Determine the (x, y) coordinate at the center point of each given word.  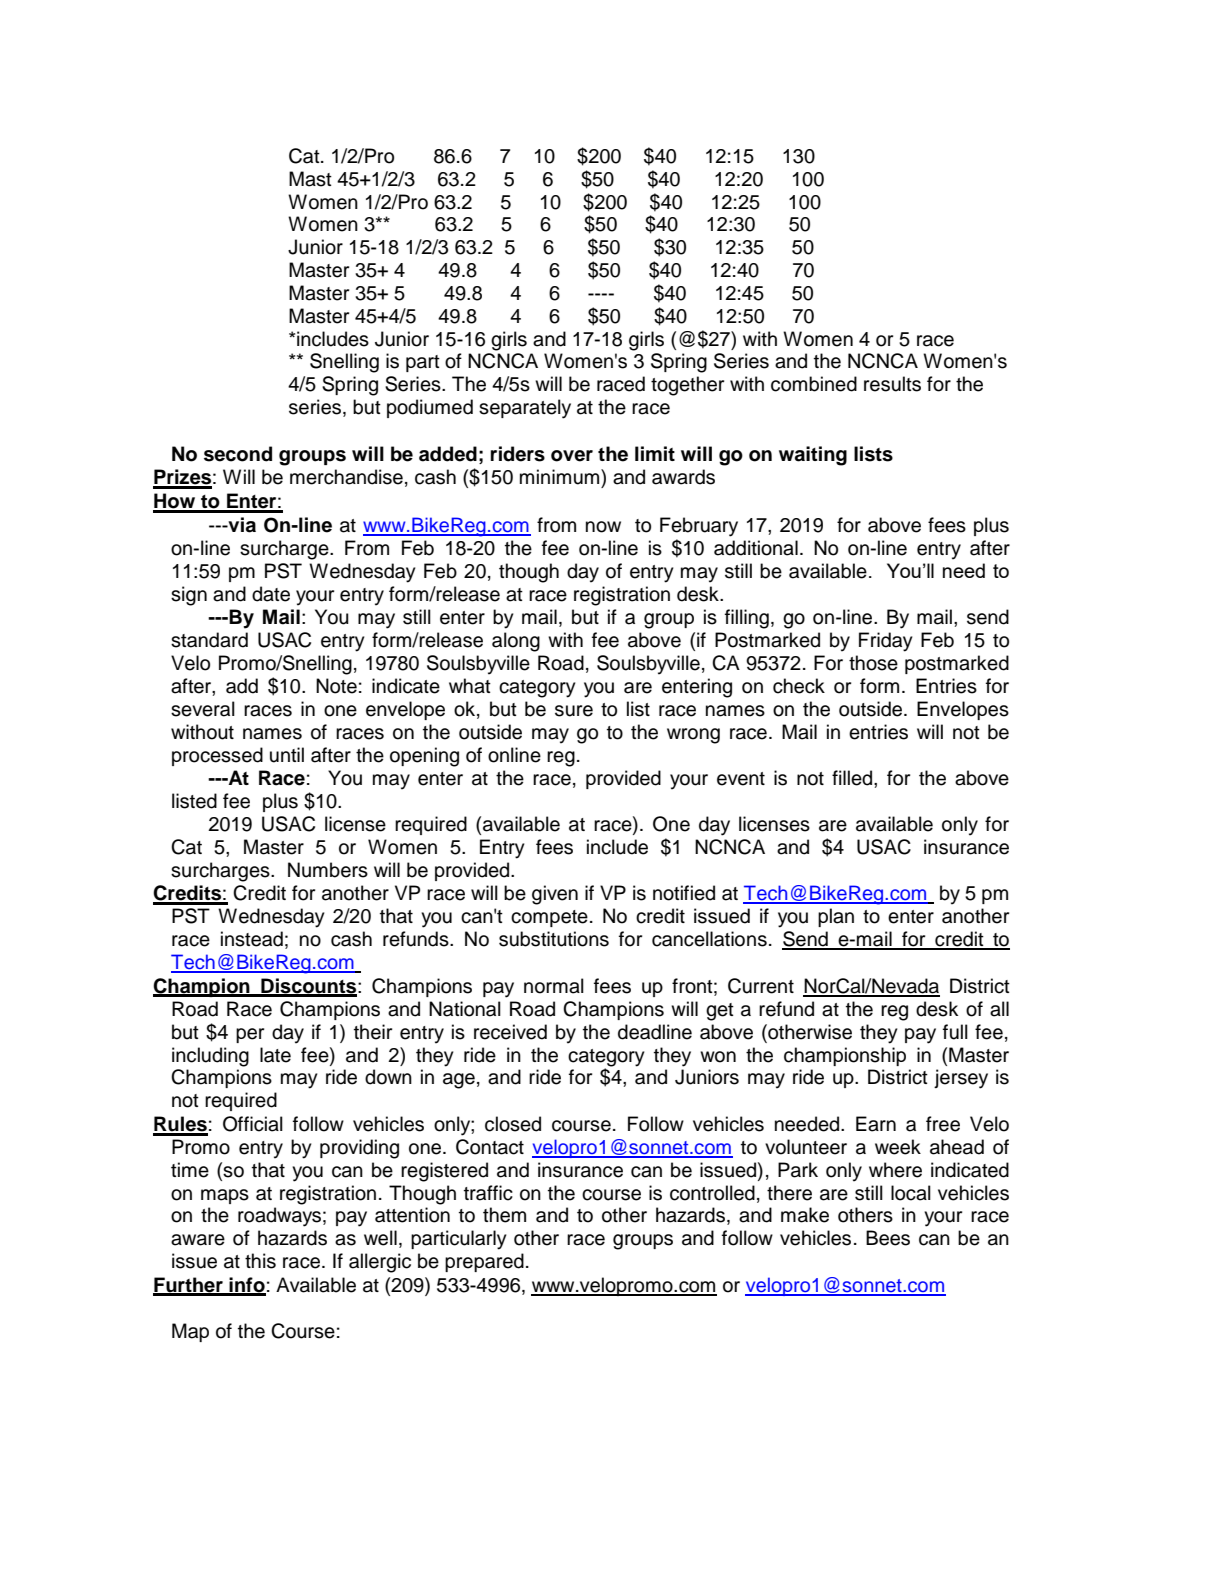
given (555, 895)
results (892, 384)
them (504, 1215)
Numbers (328, 870)
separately (525, 409)
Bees (888, 1238)
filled (853, 778)
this (260, 1261)
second (238, 454)
